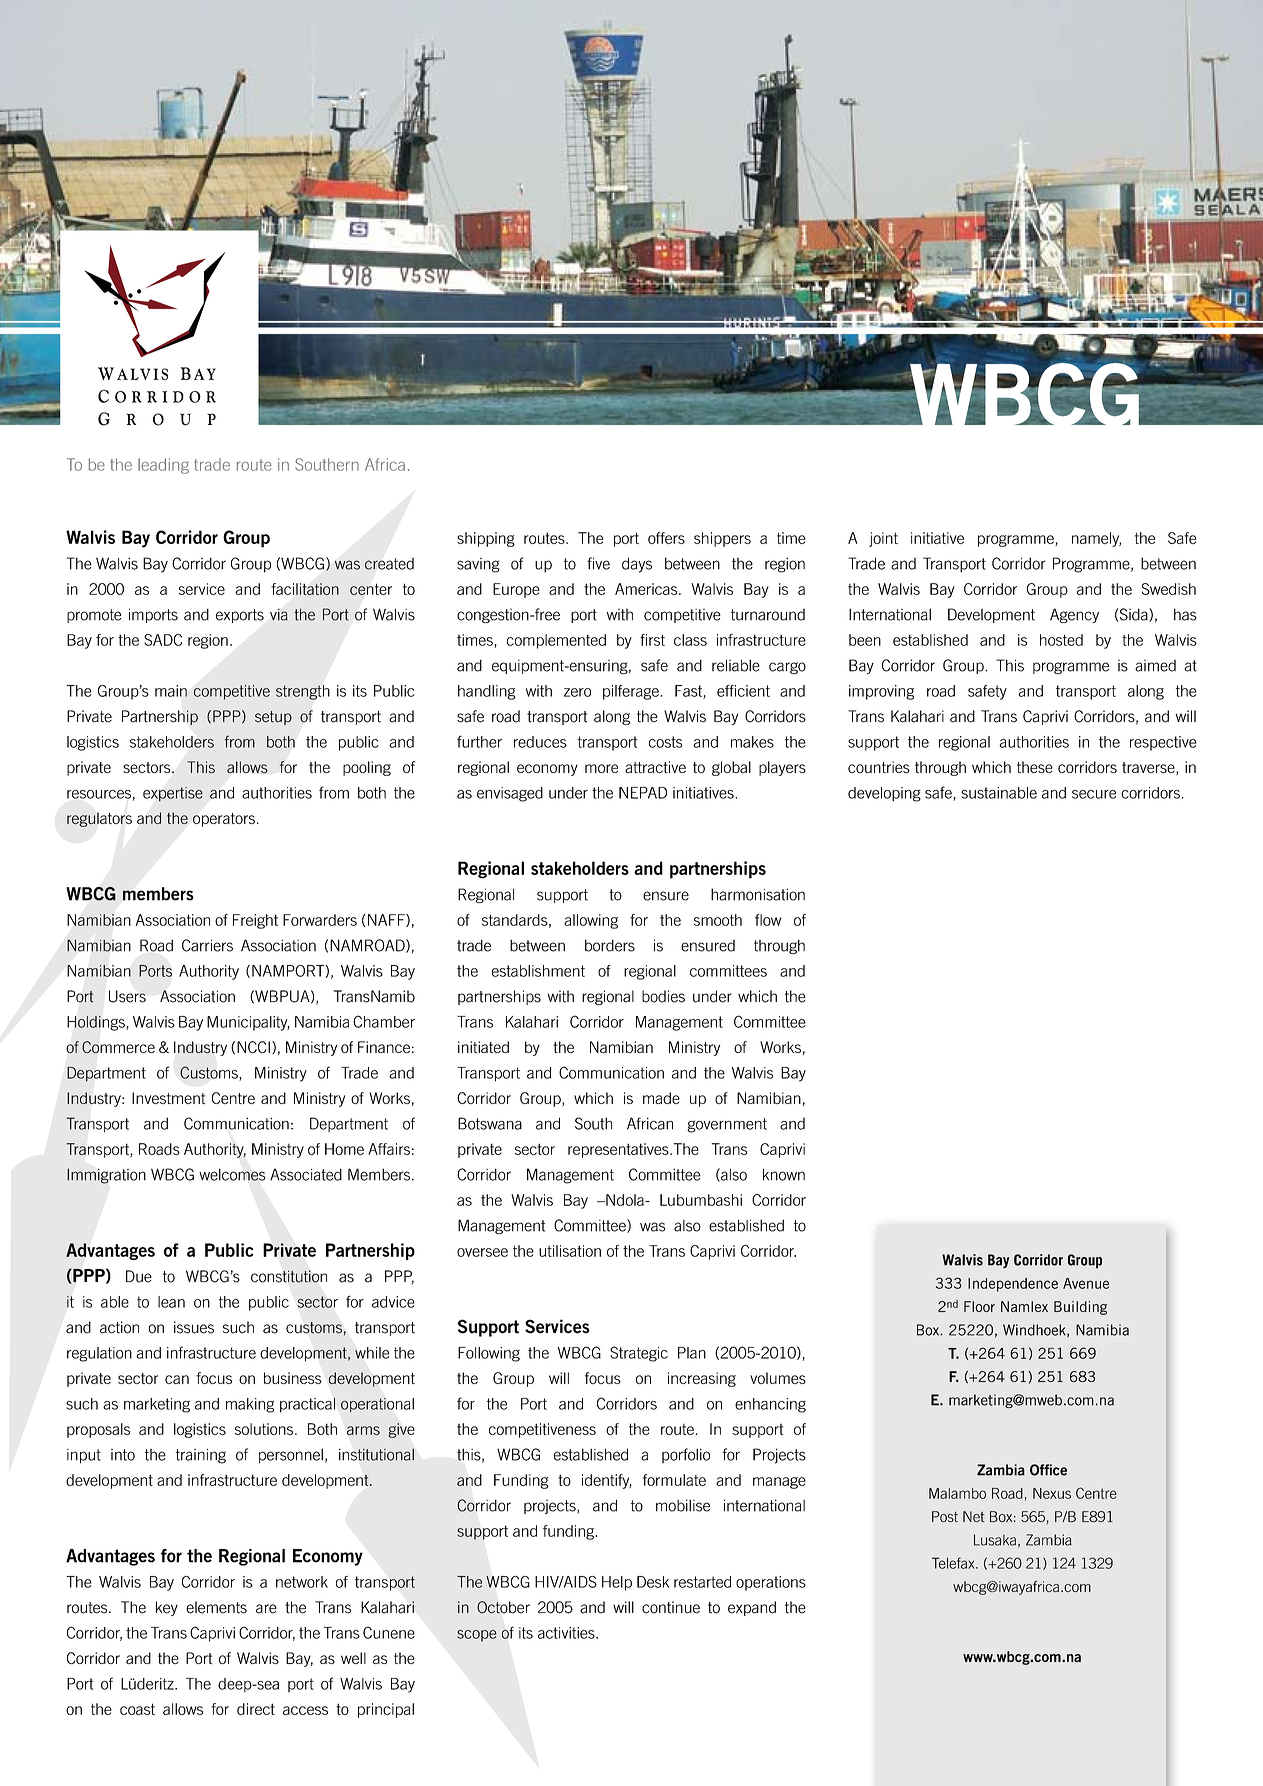  I want to click on activities, so click(567, 1633).
